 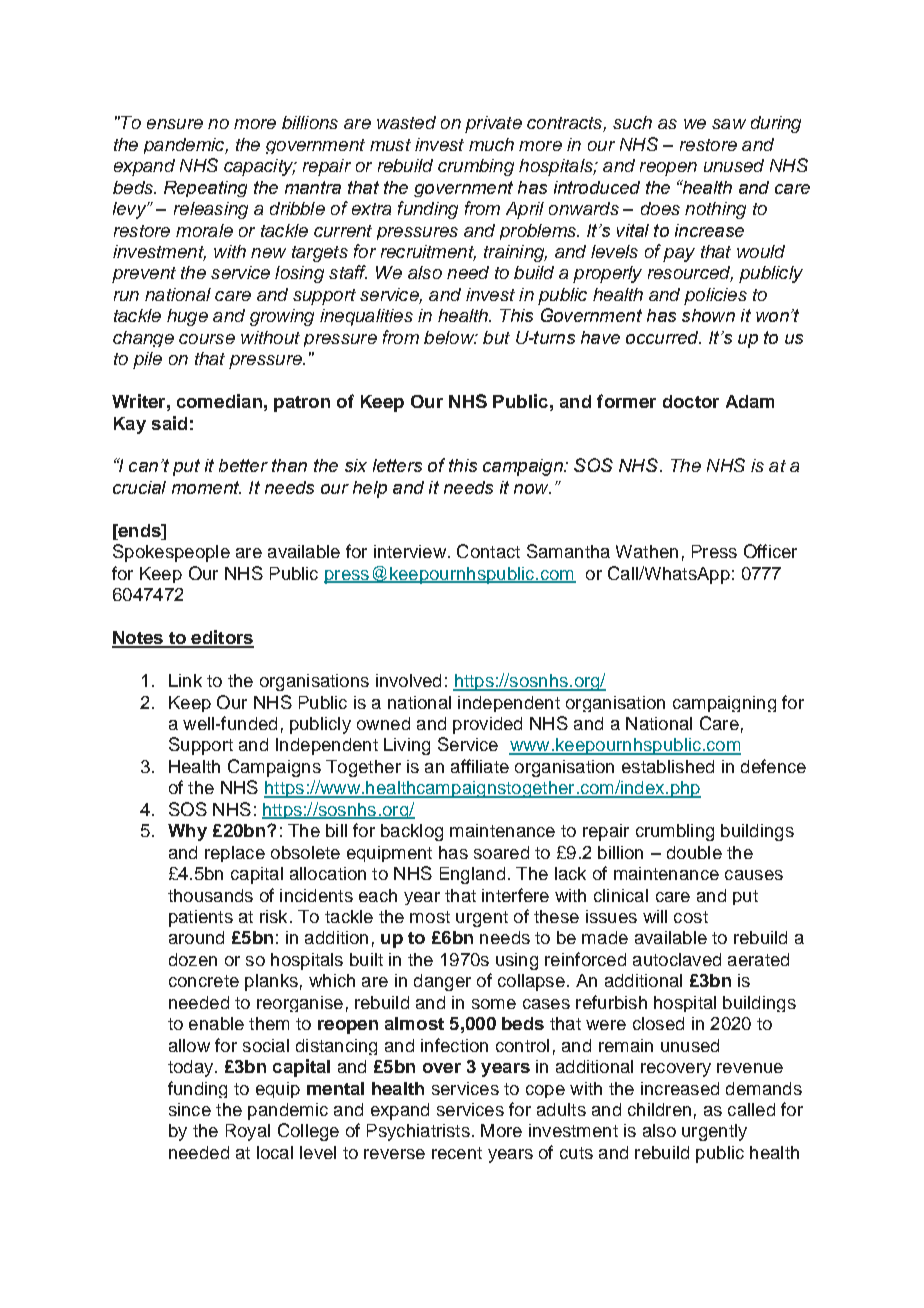 I want to click on Contact, so click(x=488, y=551).
